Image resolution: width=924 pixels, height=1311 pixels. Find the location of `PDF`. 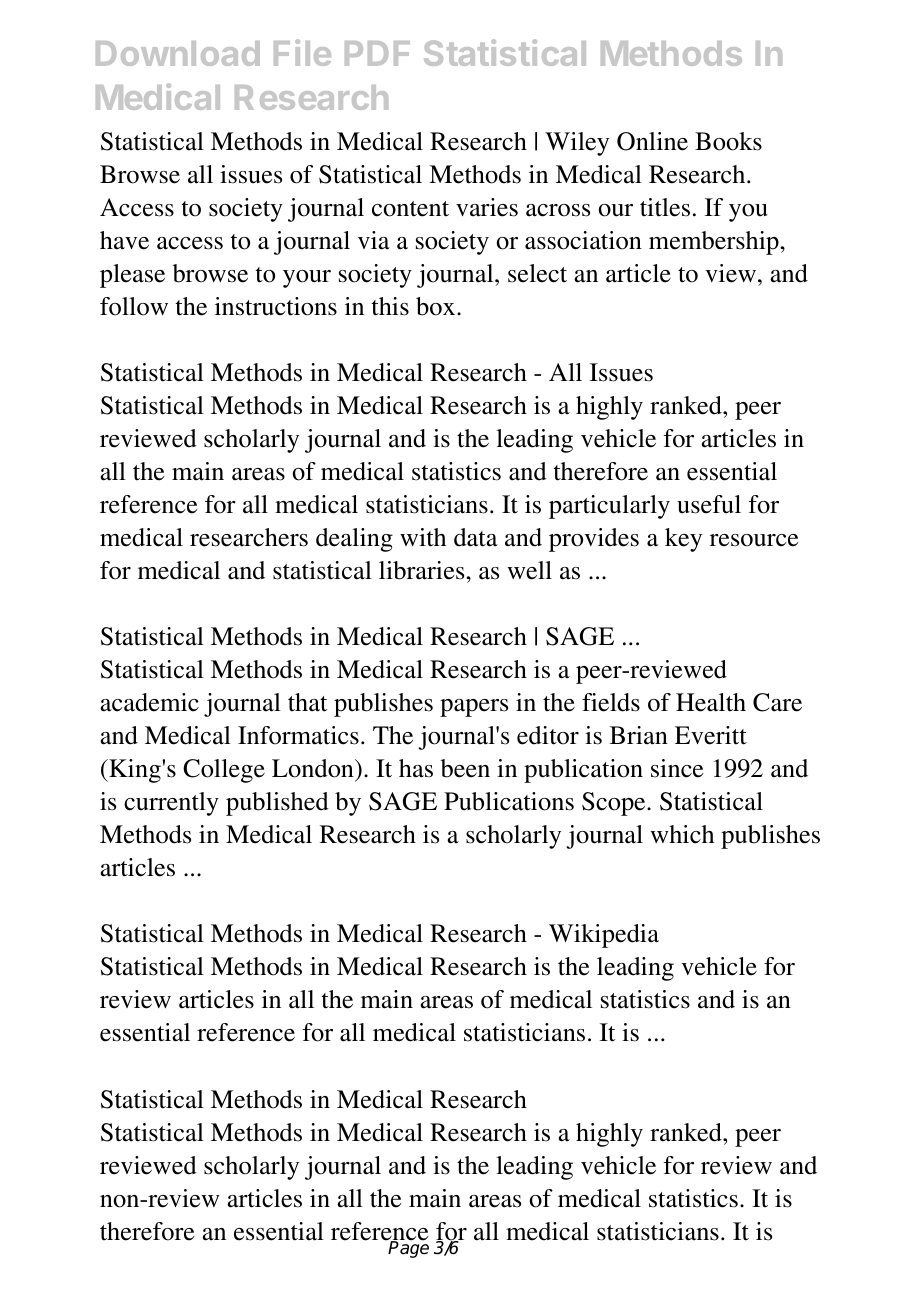

PDF is located at coordinates (377, 53).
